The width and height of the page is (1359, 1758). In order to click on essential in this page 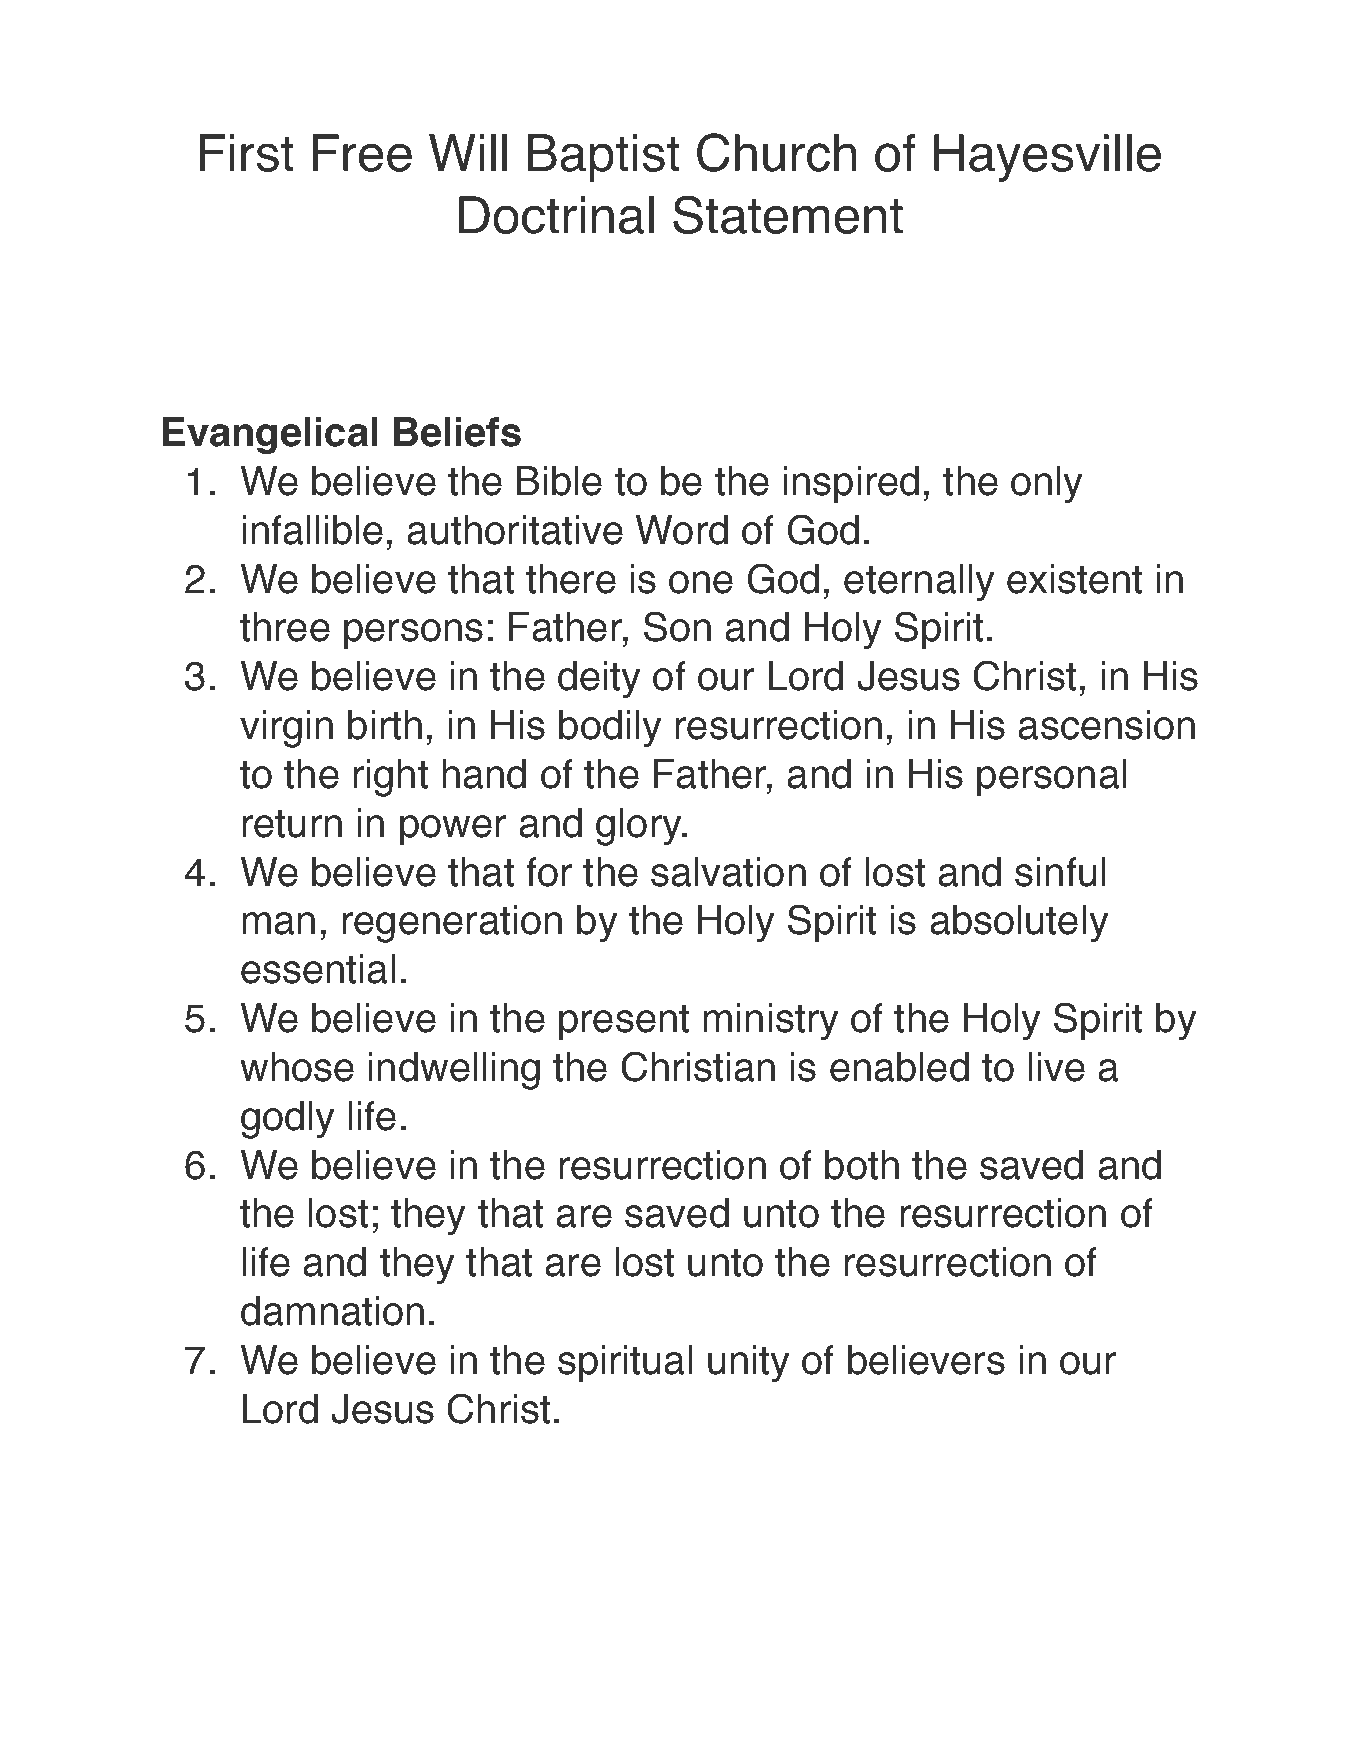, I will do `click(318, 969)`.
